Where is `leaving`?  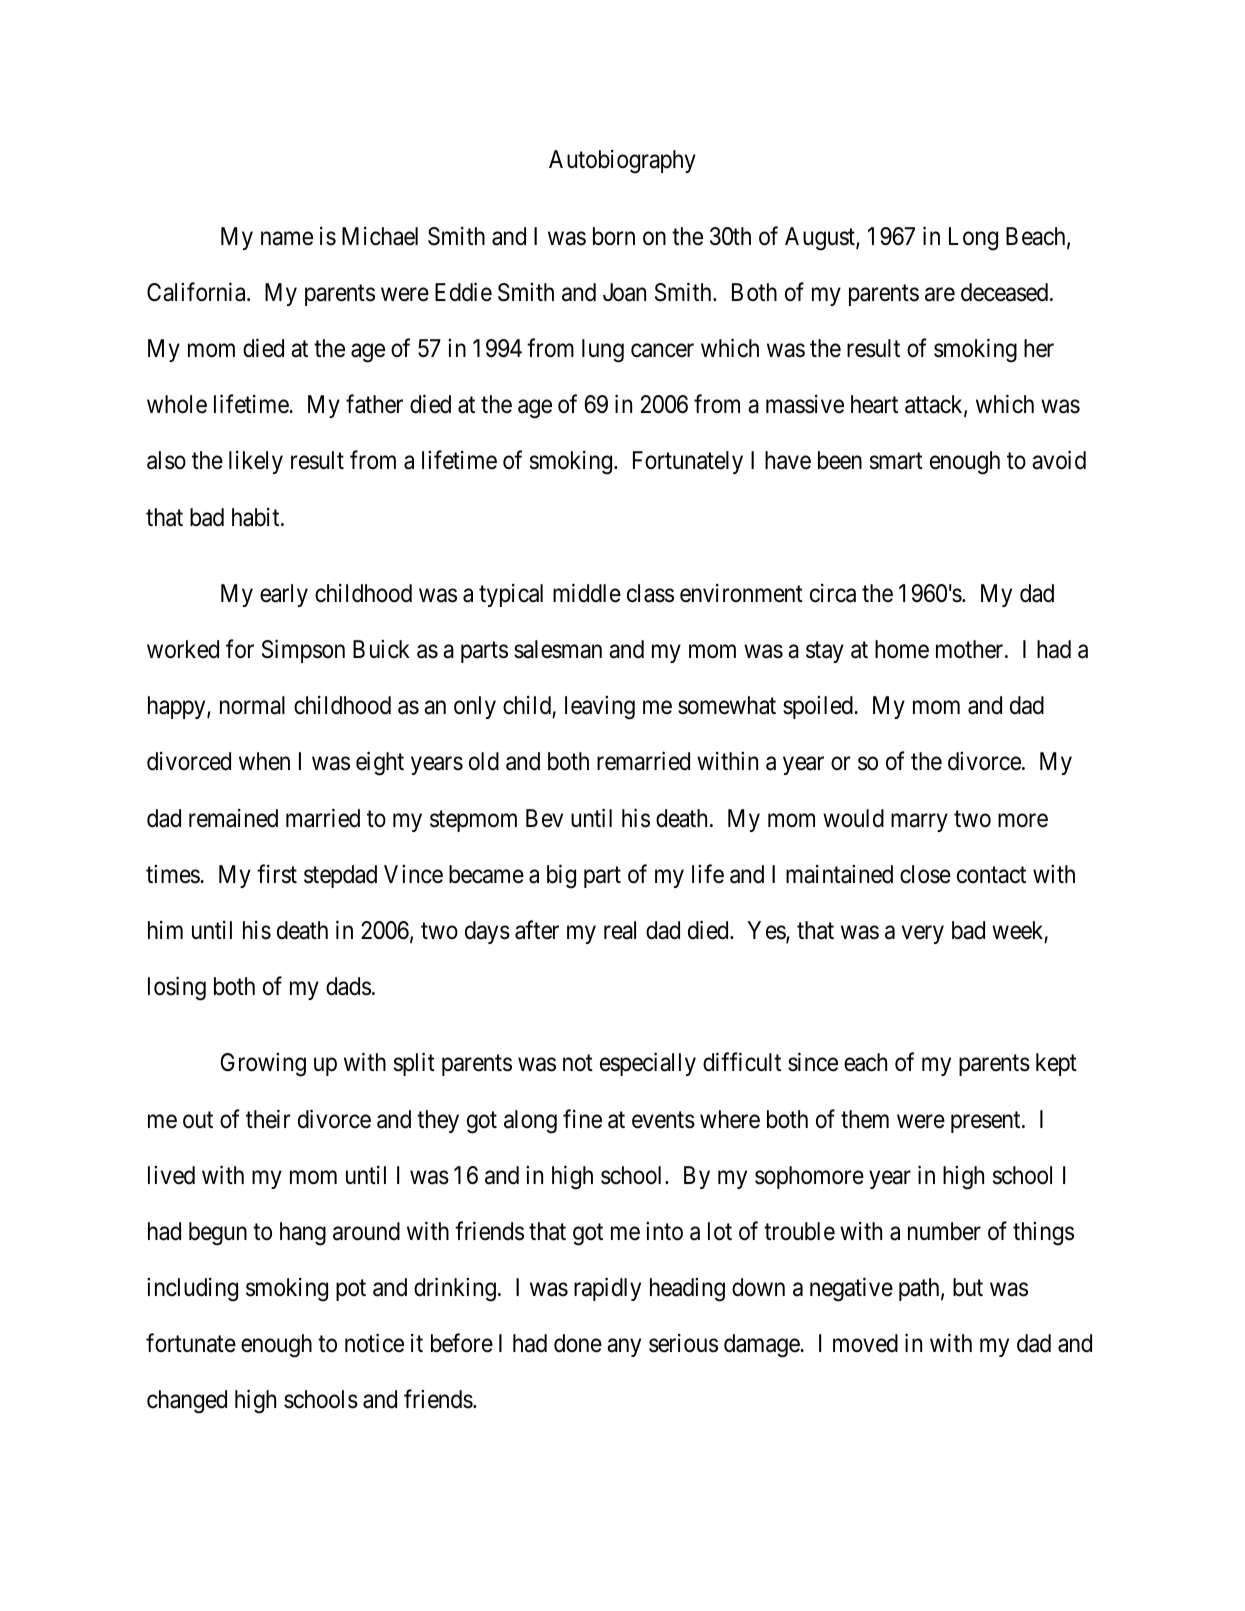
leaving is located at coordinates (600, 708).
